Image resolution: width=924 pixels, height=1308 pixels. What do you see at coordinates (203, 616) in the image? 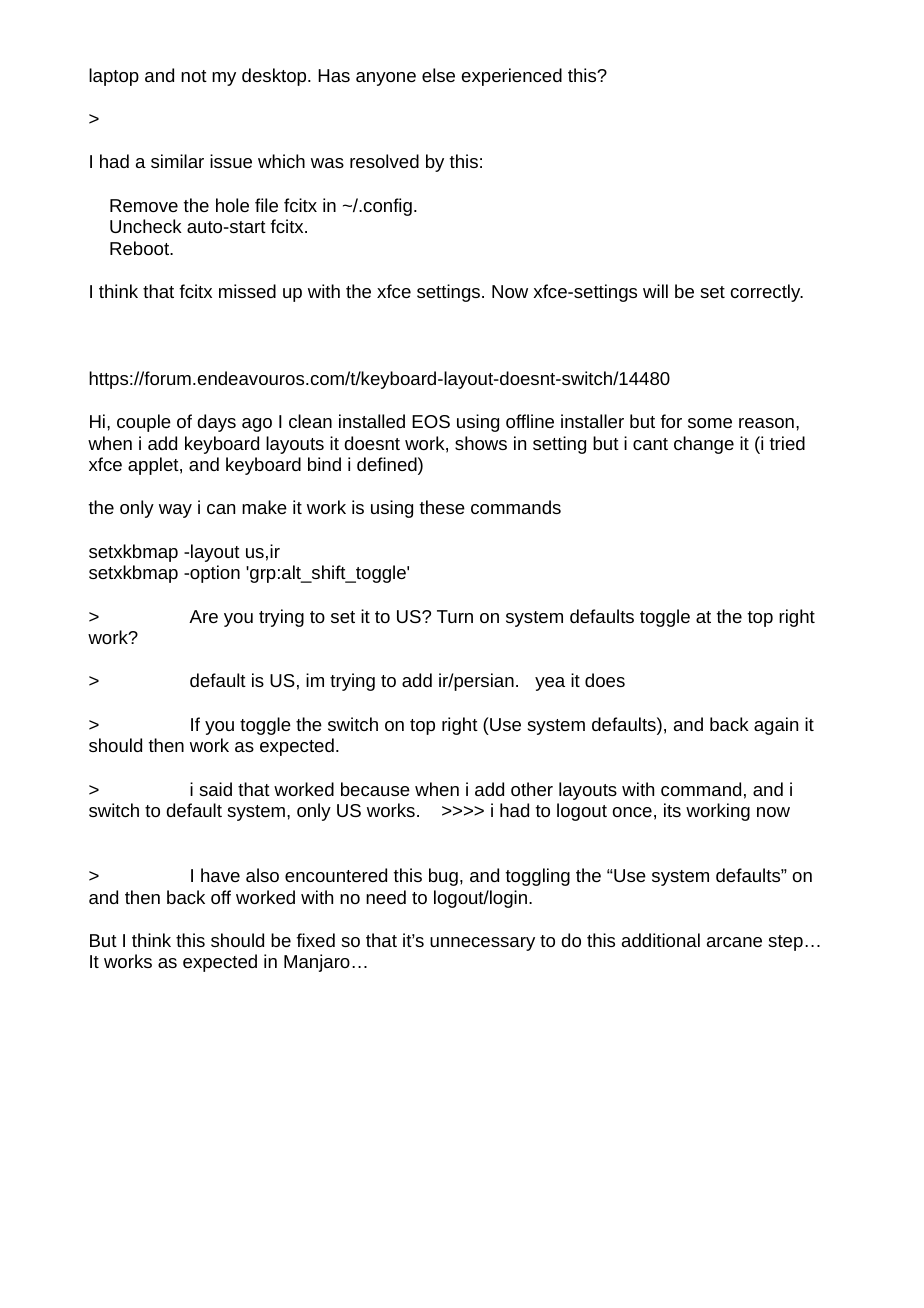
I see `Are` at bounding box center [203, 616].
